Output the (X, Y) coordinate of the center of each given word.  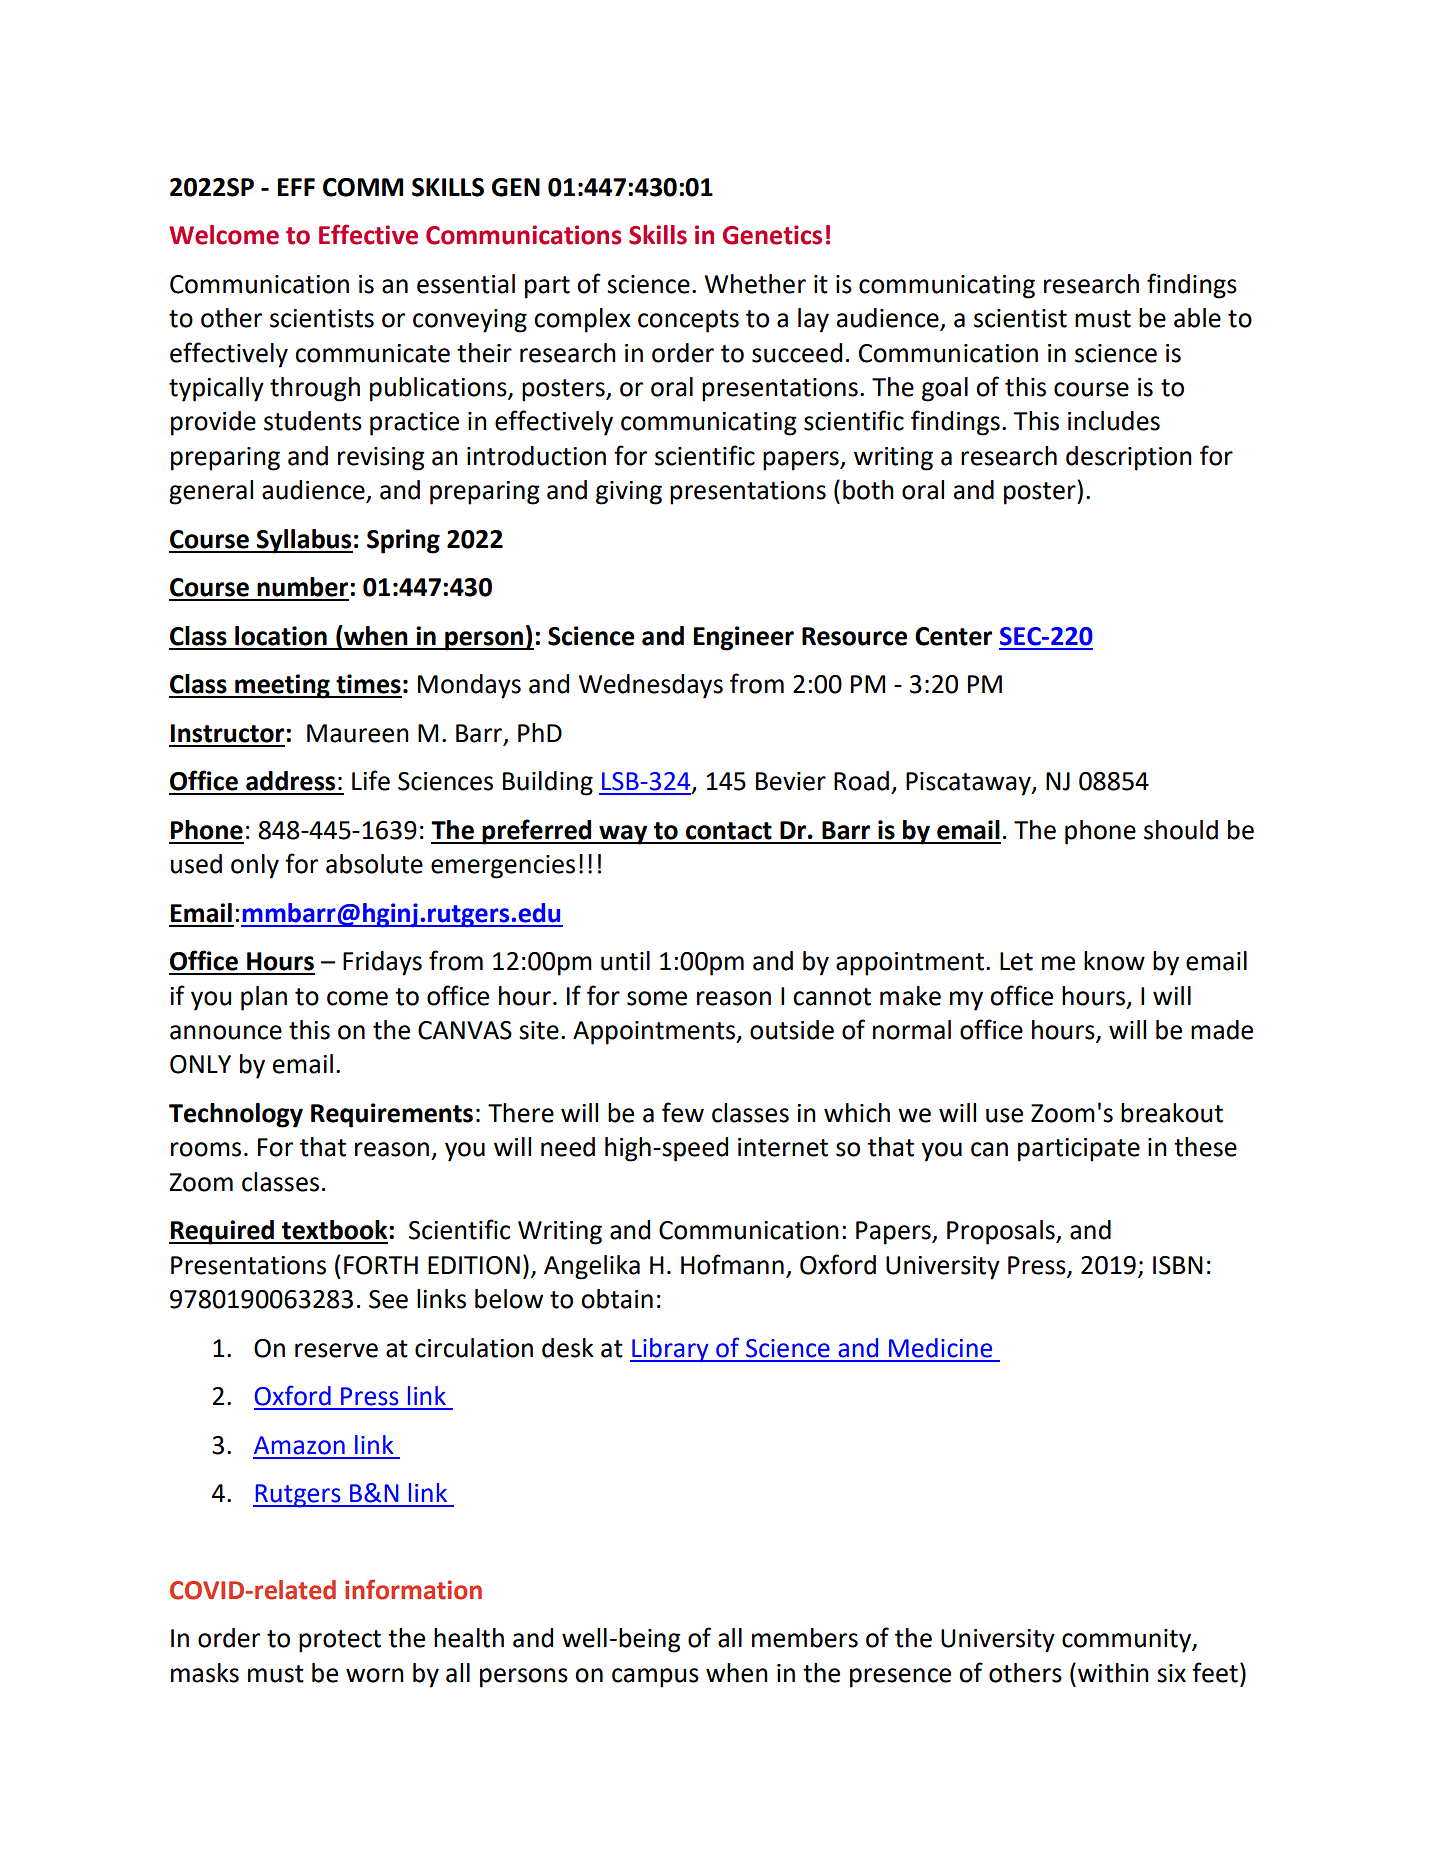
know (1114, 961)
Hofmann (732, 1264)
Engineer (744, 638)
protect (340, 1641)
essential (466, 284)
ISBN (1178, 1265)
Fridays (382, 963)
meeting (282, 686)
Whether (755, 284)
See (388, 1299)
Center (953, 636)
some (657, 998)
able (1197, 318)
